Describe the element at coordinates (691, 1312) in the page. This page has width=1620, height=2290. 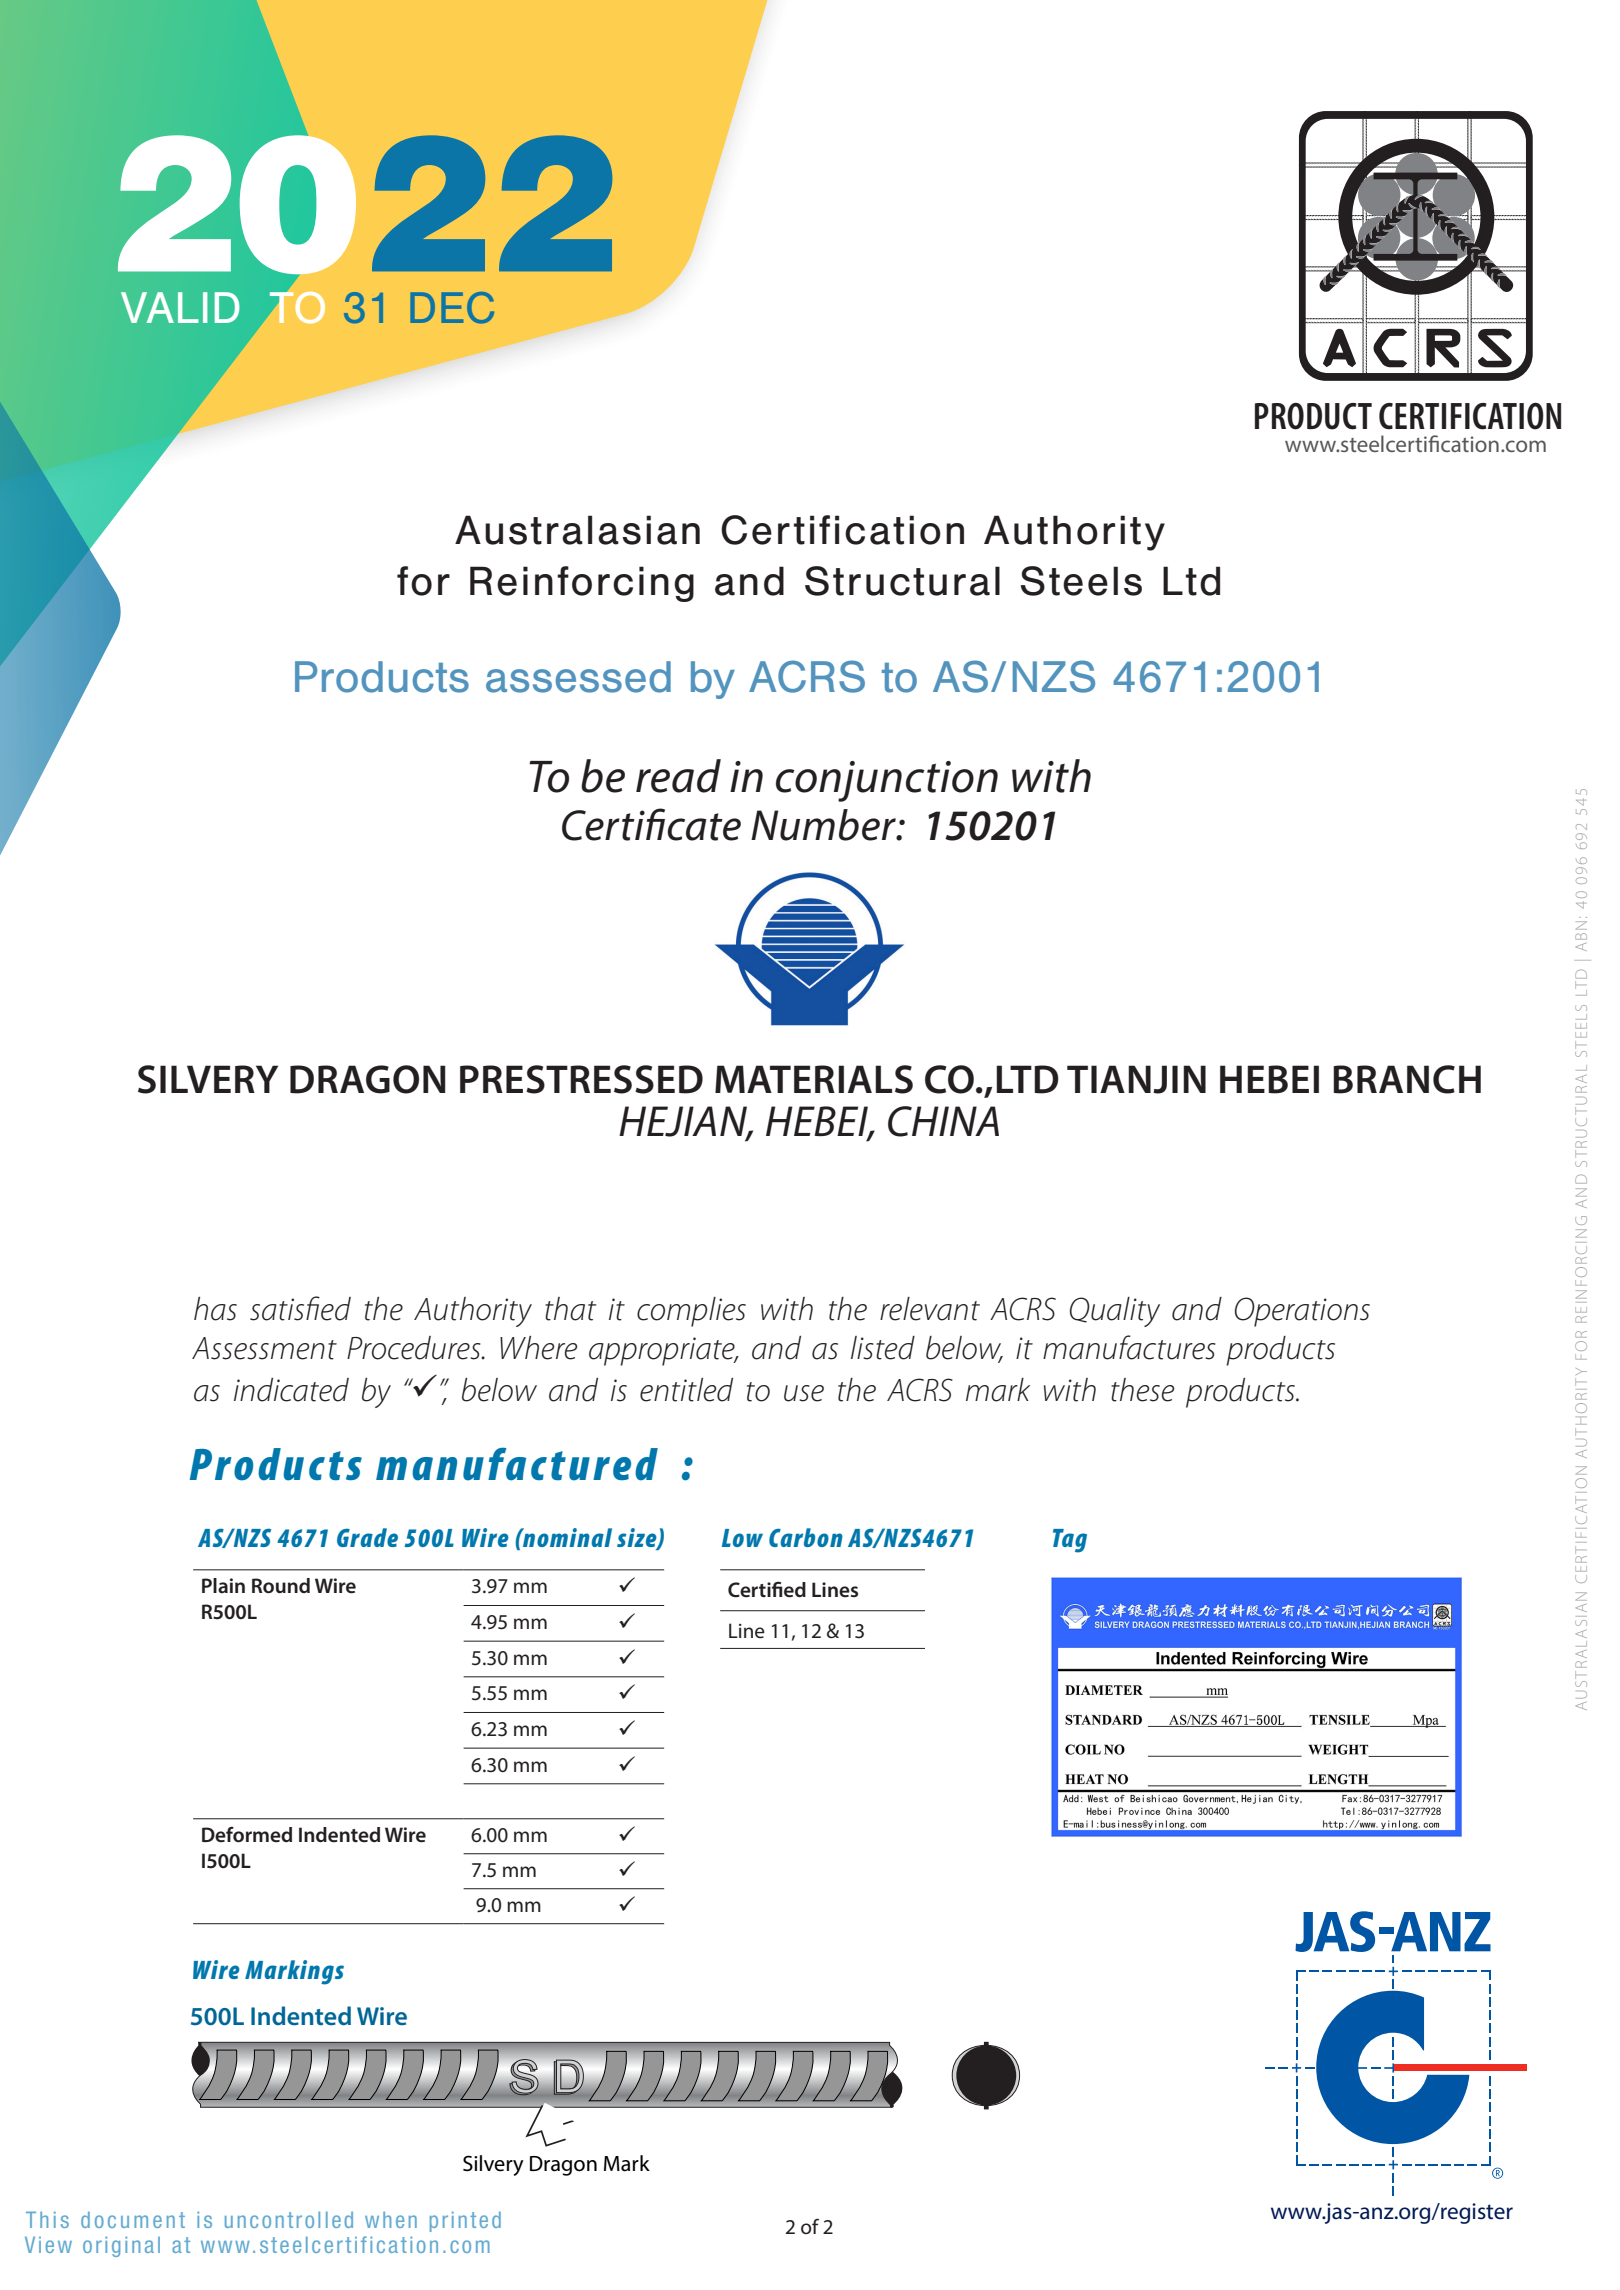
I see `complies` at that location.
